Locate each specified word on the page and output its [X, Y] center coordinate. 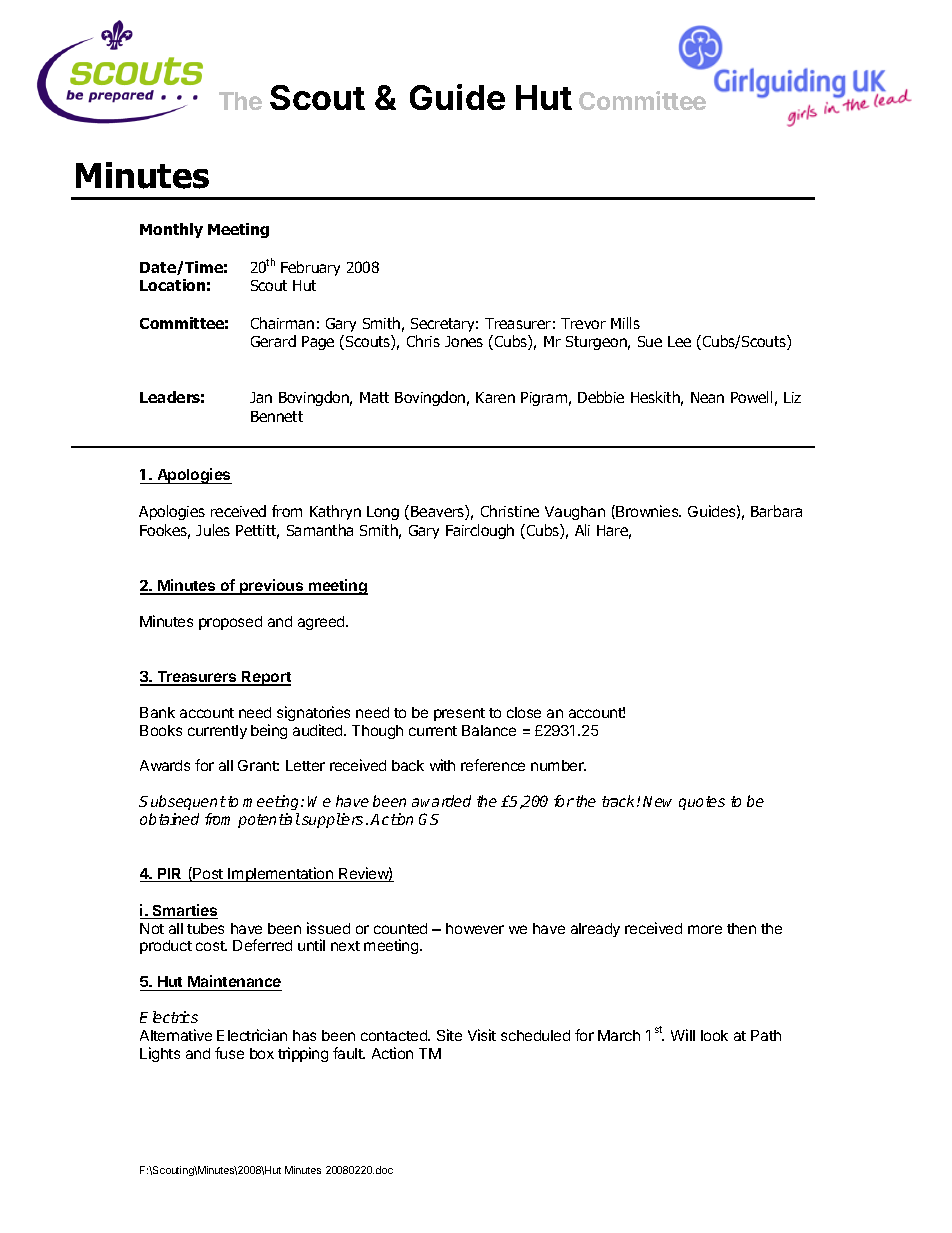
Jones [464, 341]
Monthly [171, 230]
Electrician [252, 1035]
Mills [625, 323]
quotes [702, 803]
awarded [441, 801]
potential [269, 820]
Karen [495, 397]
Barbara [776, 511]
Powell [751, 397]
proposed [230, 623]
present [459, 714]
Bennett [277, 416]
